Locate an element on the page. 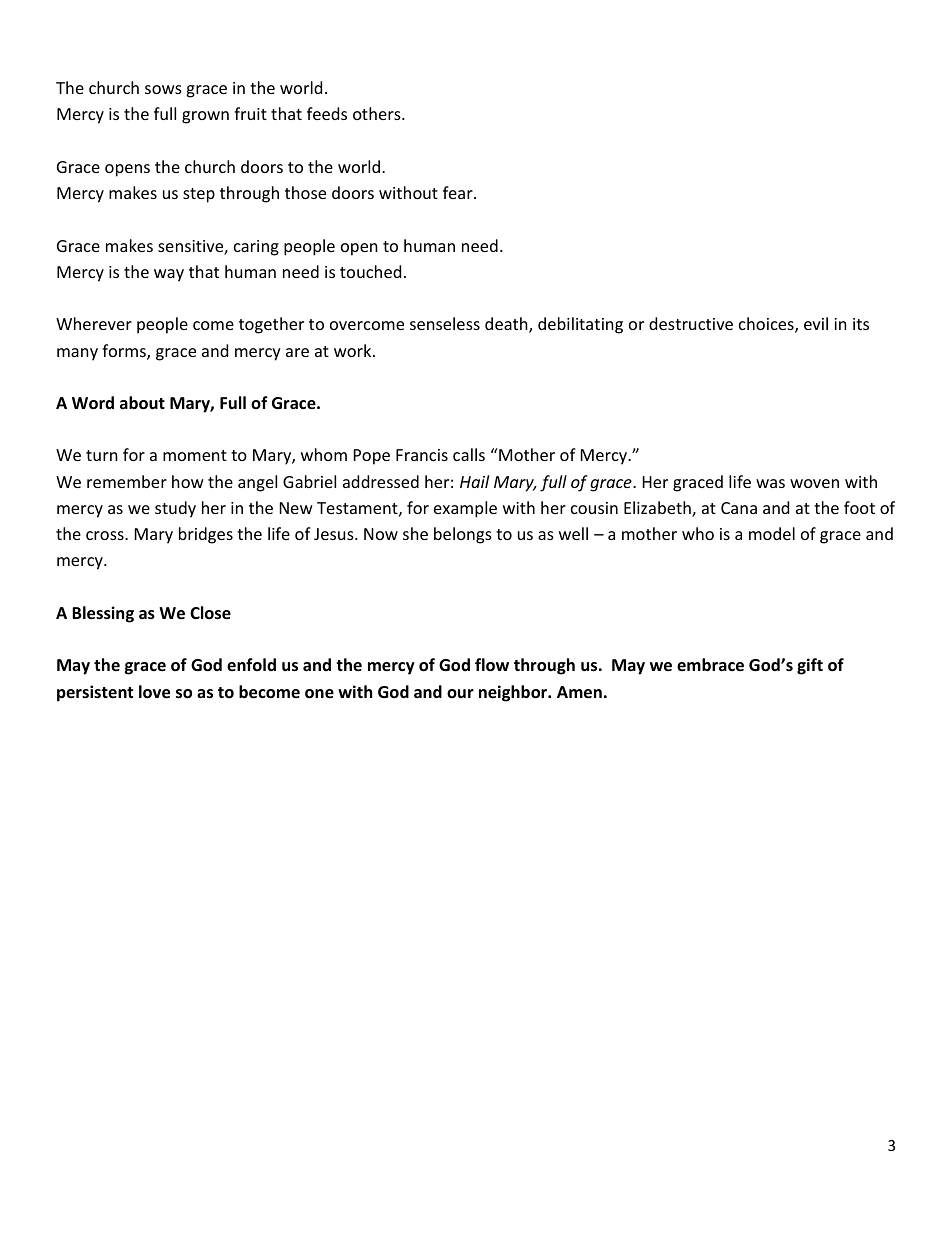 This document has width=952, height=1233. work is located at coordinates (354, 350).
